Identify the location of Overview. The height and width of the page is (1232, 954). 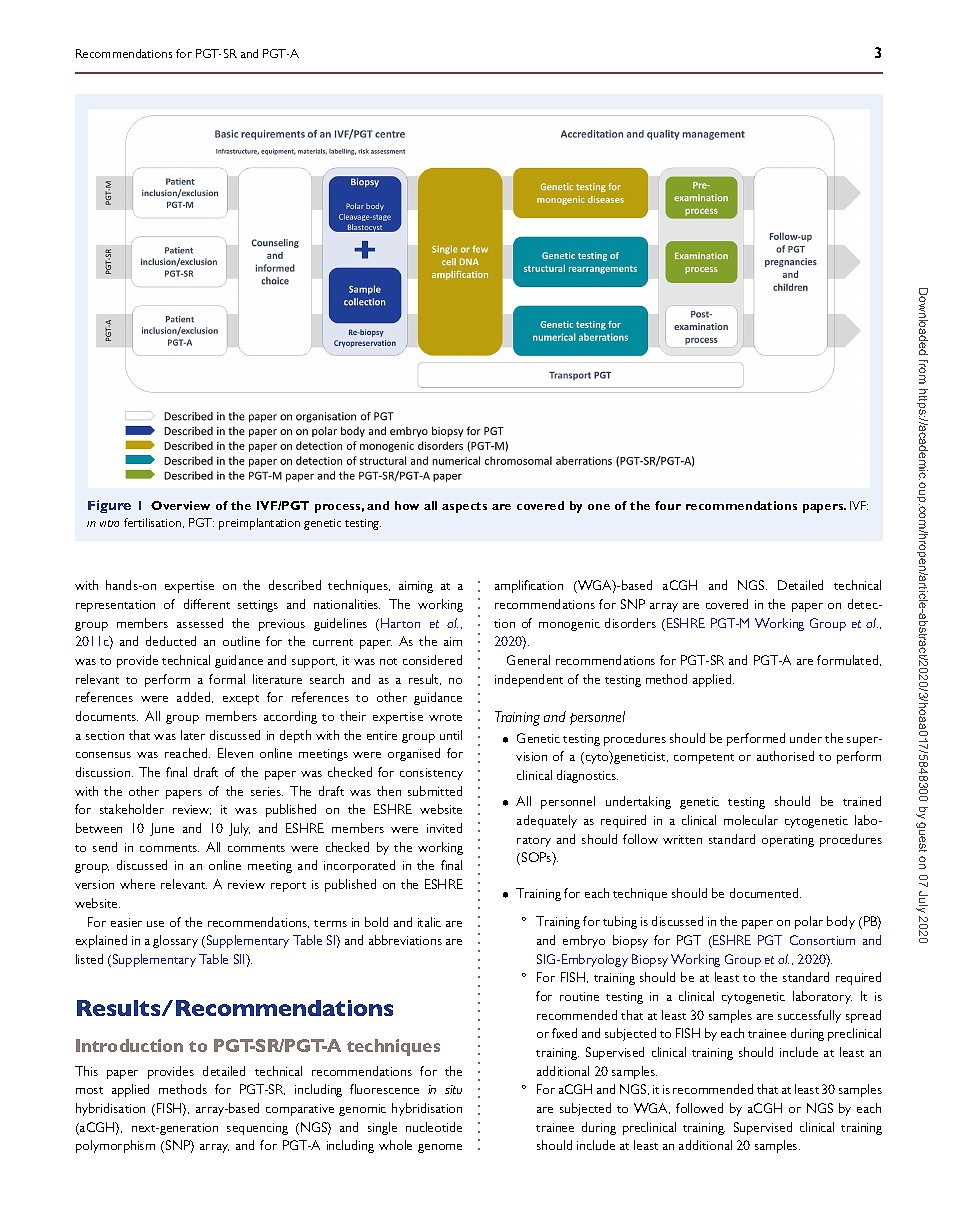
(180, 505).
